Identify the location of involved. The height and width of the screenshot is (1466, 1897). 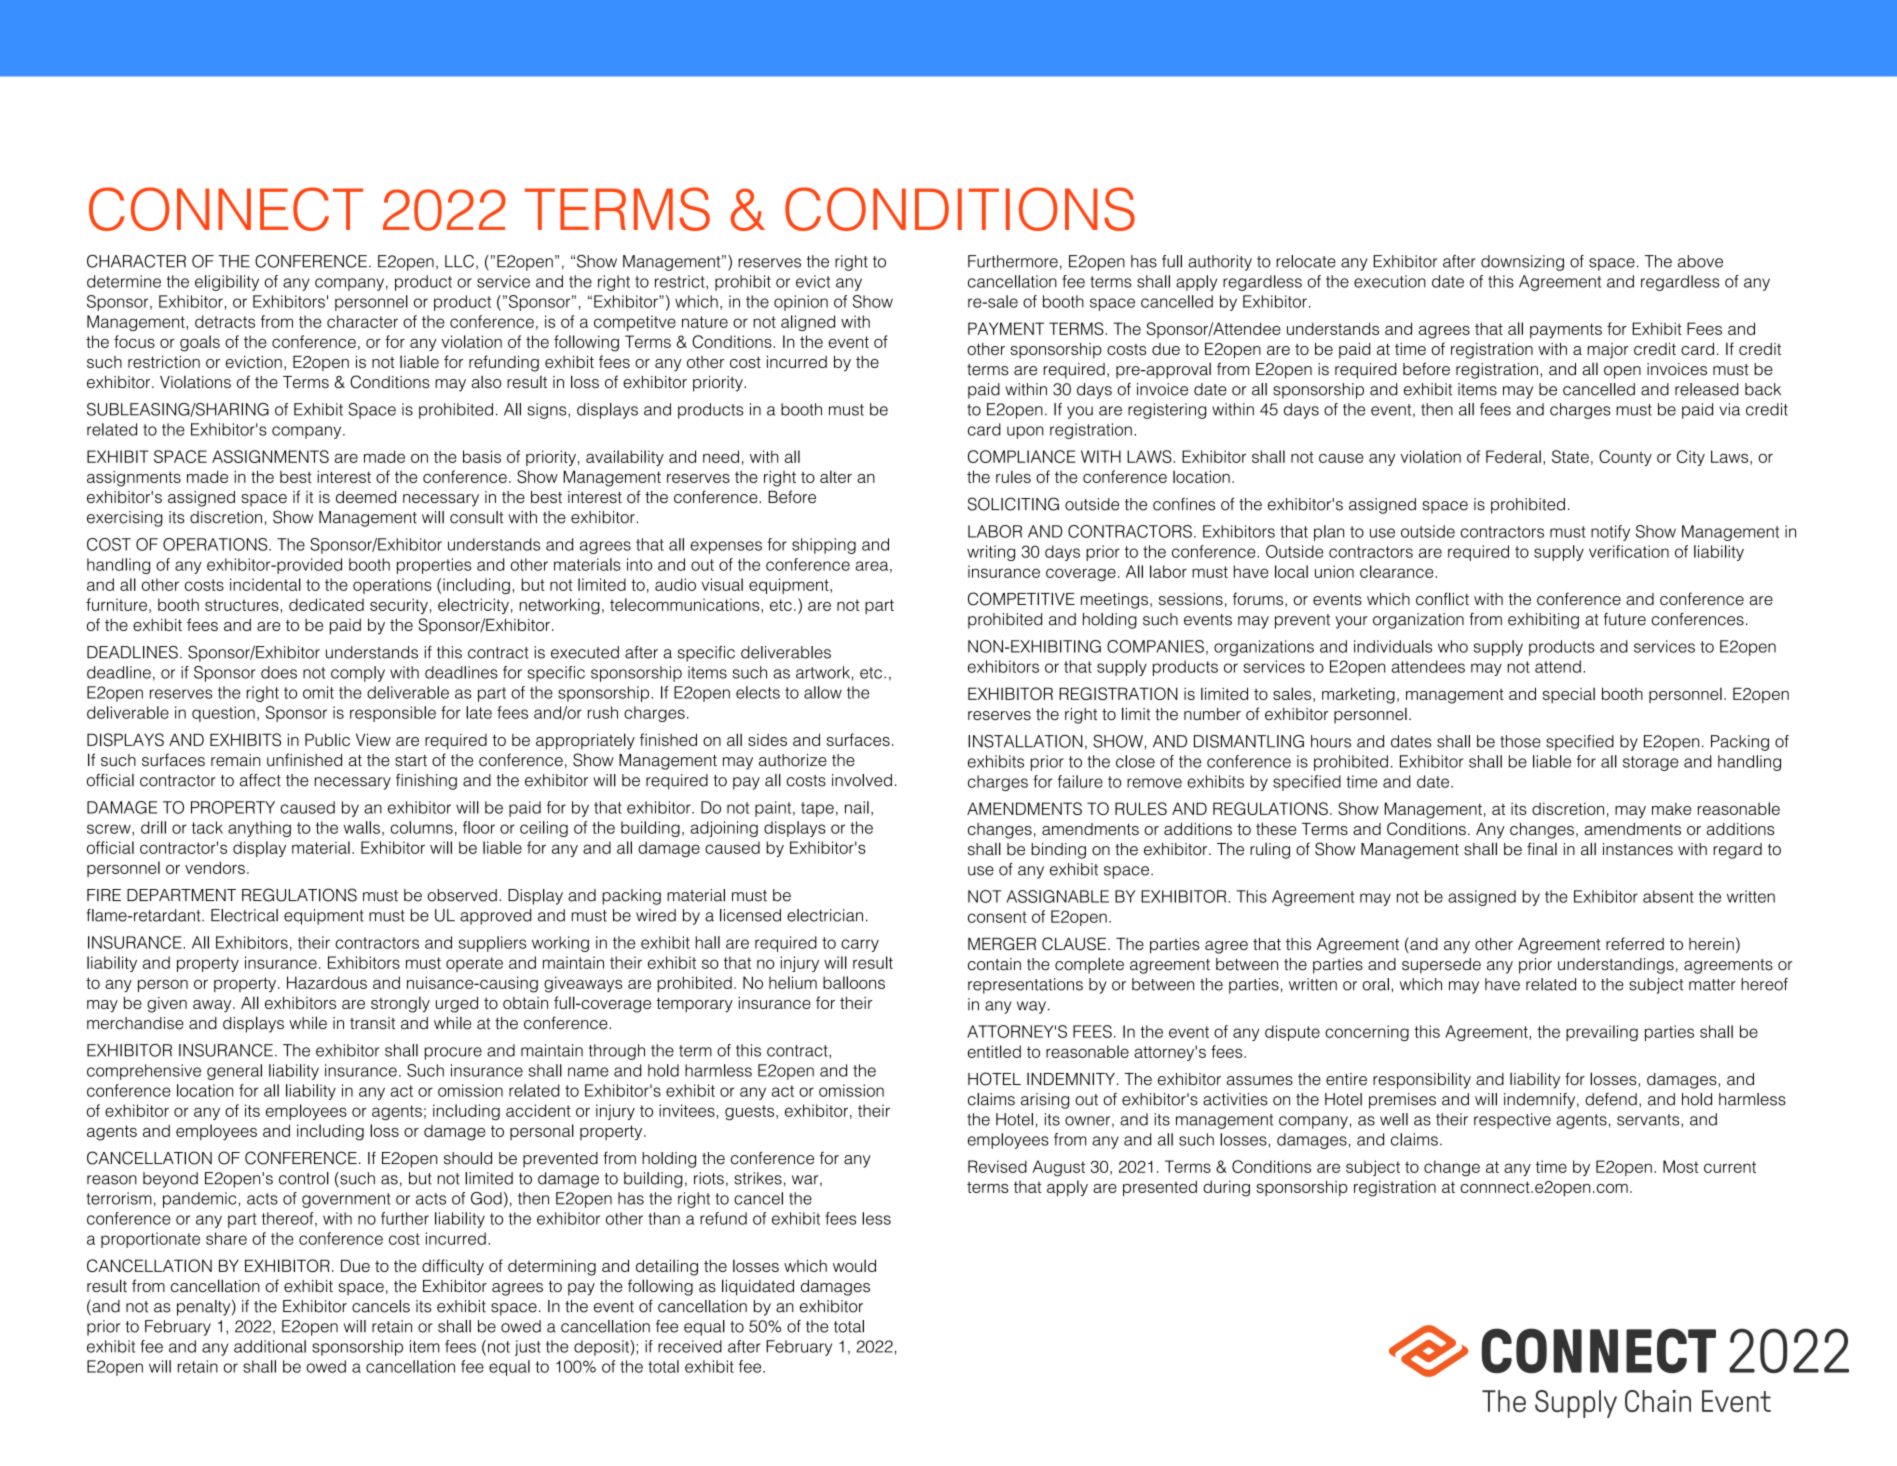
(862, 780).
